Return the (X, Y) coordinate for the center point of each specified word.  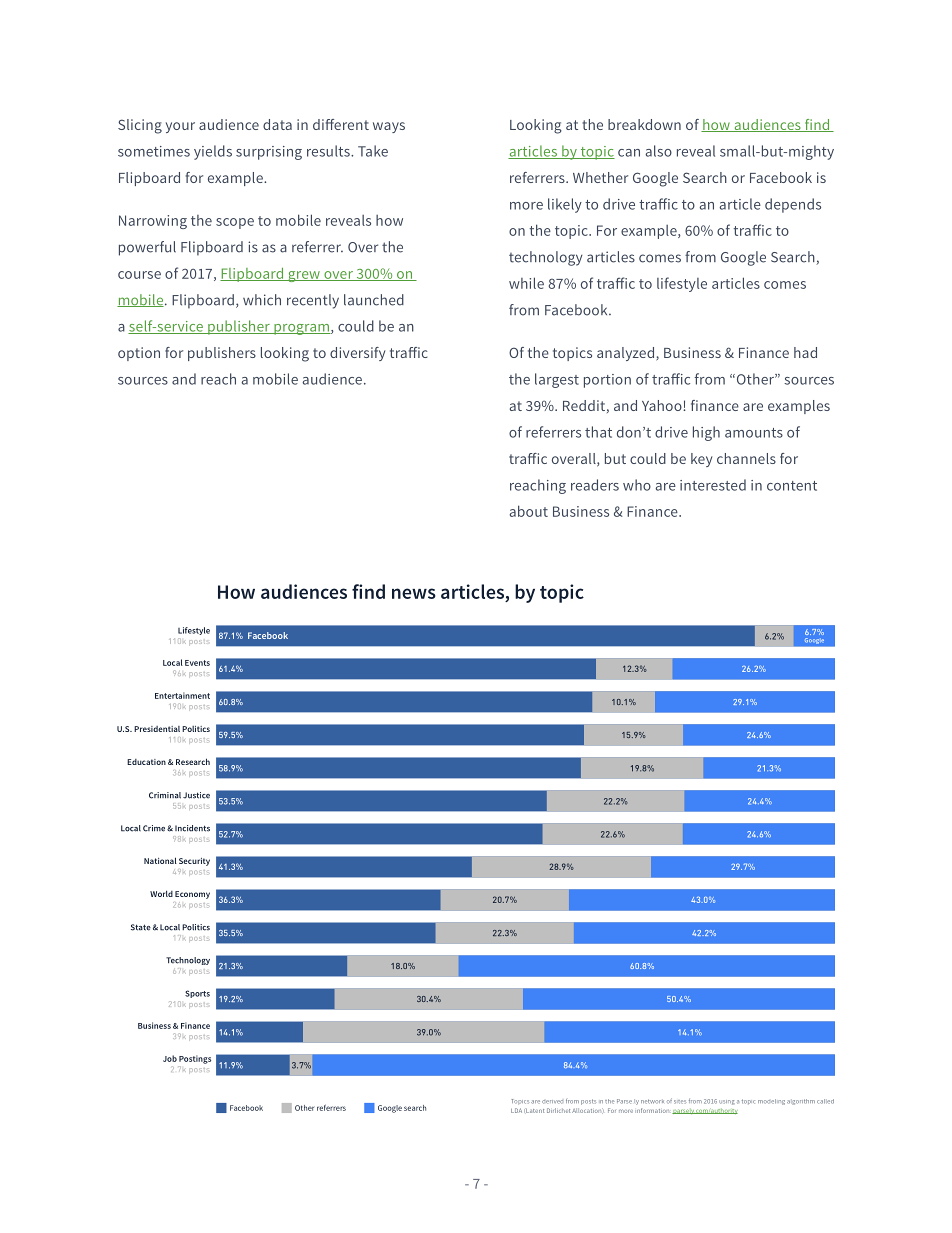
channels (746, 458)
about (529, 511)
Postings (195, 1059)
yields (213, 152)
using (727, 1102)
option (139, 354)
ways (389, 127)
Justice (196, 795)
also (658, 151)
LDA (516, 1110)
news (414, 593)
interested (713, 485)
